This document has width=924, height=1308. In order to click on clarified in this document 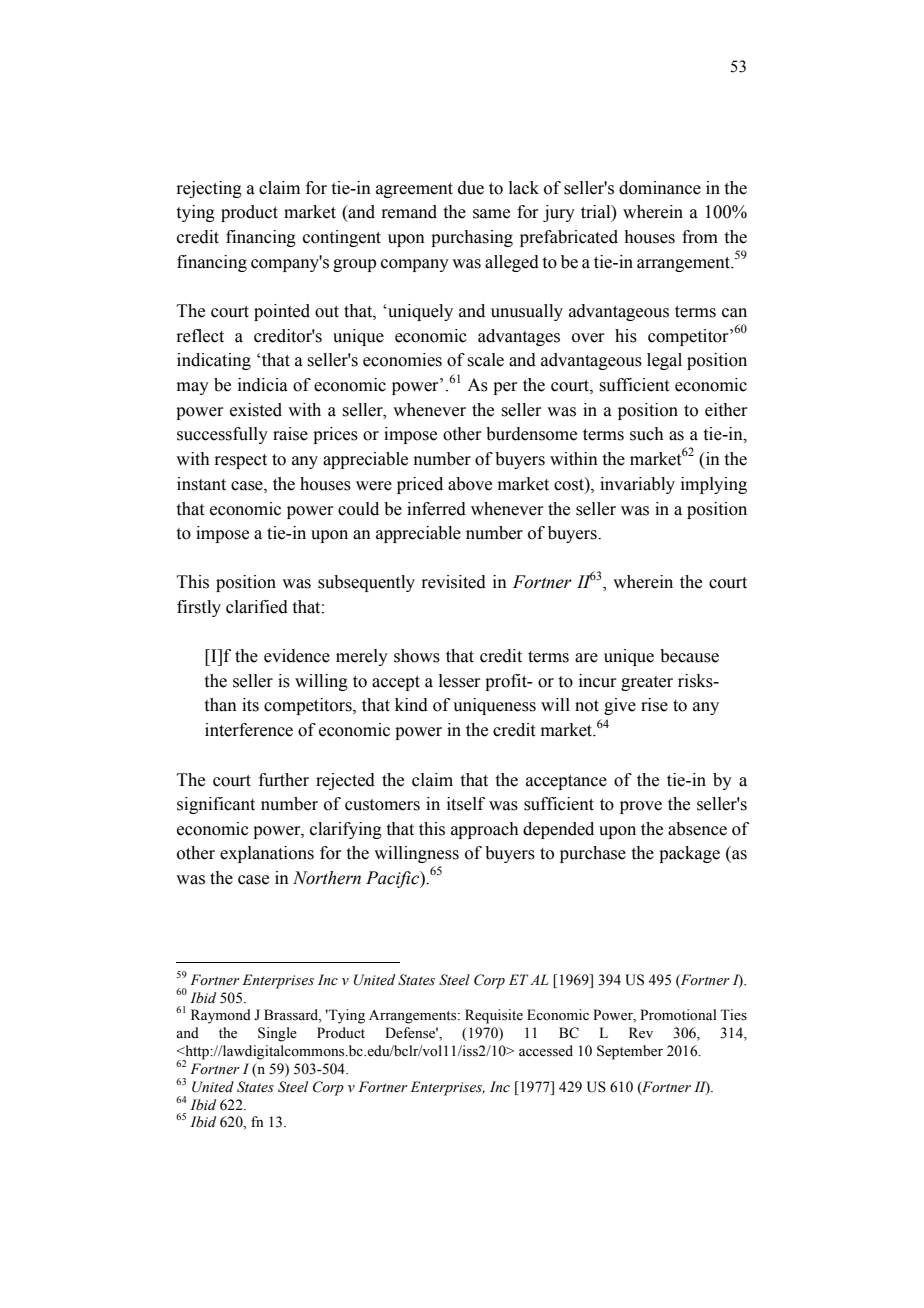, I will do `click(257, 607)`.
